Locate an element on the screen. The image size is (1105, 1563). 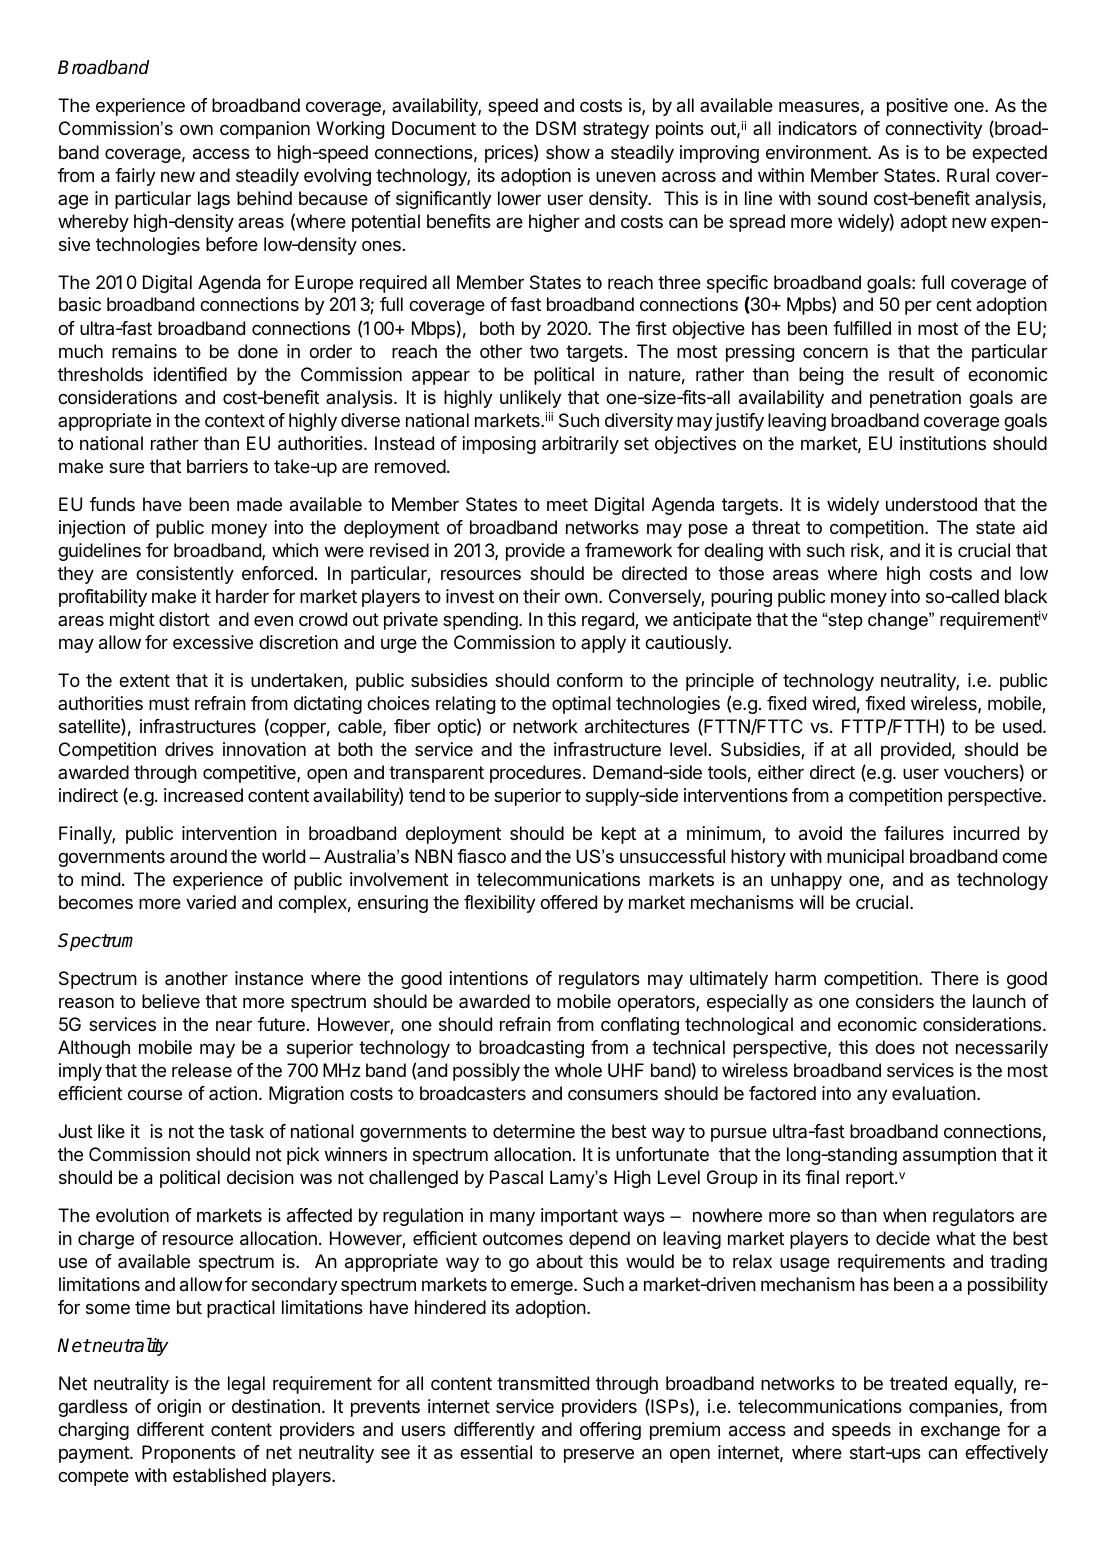
procedures is located at coordinates (535, 774).
